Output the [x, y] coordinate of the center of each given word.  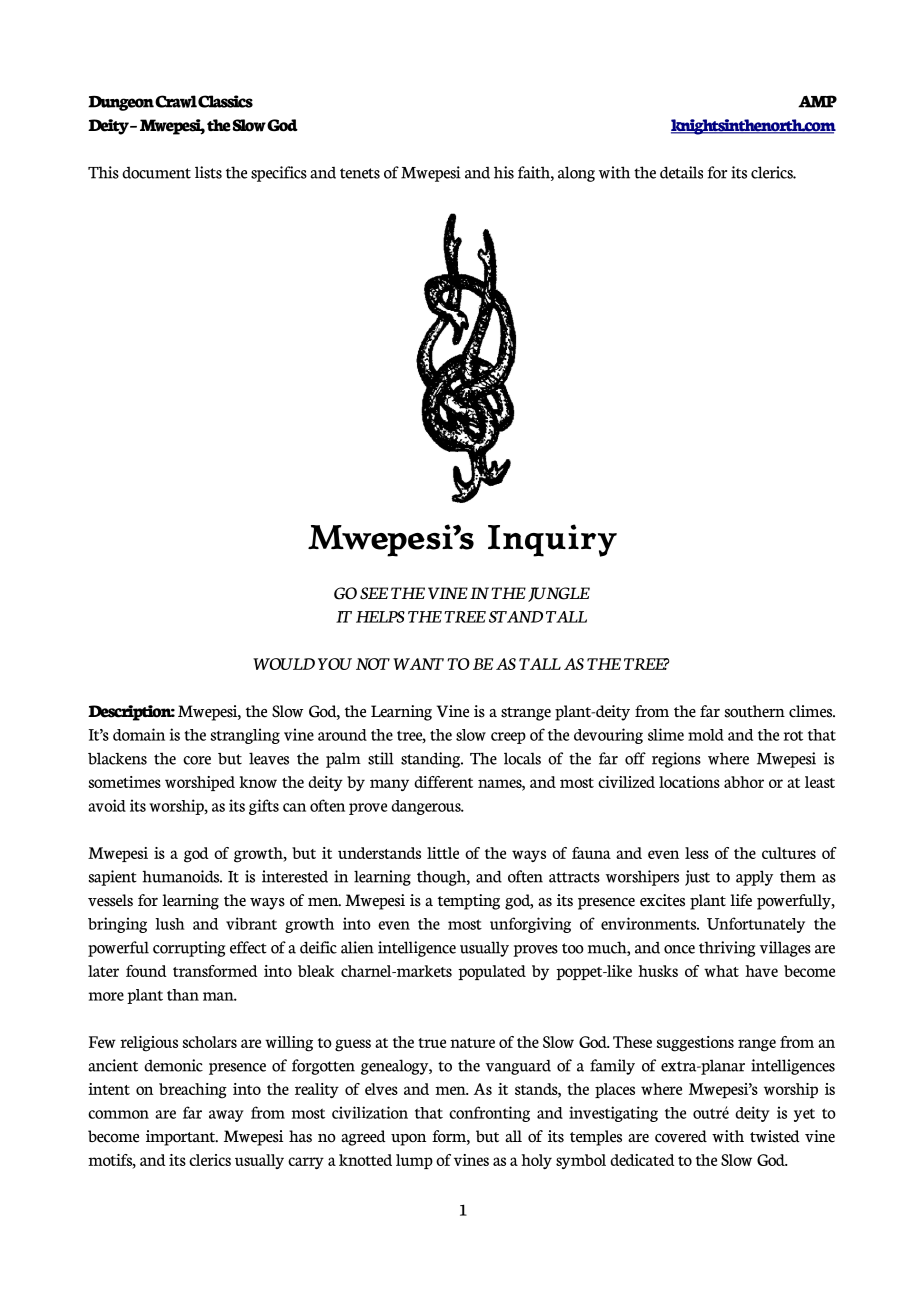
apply [754, 878]
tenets [360, 173]
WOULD [284, 664]
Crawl [176, 101]
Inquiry [552, 540]
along [576, 174]
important [182, 1138]
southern [754, 711]
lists [208, 172]
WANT [418, 664]
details [681, 172]
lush [170, 924]
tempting [469, 902]
